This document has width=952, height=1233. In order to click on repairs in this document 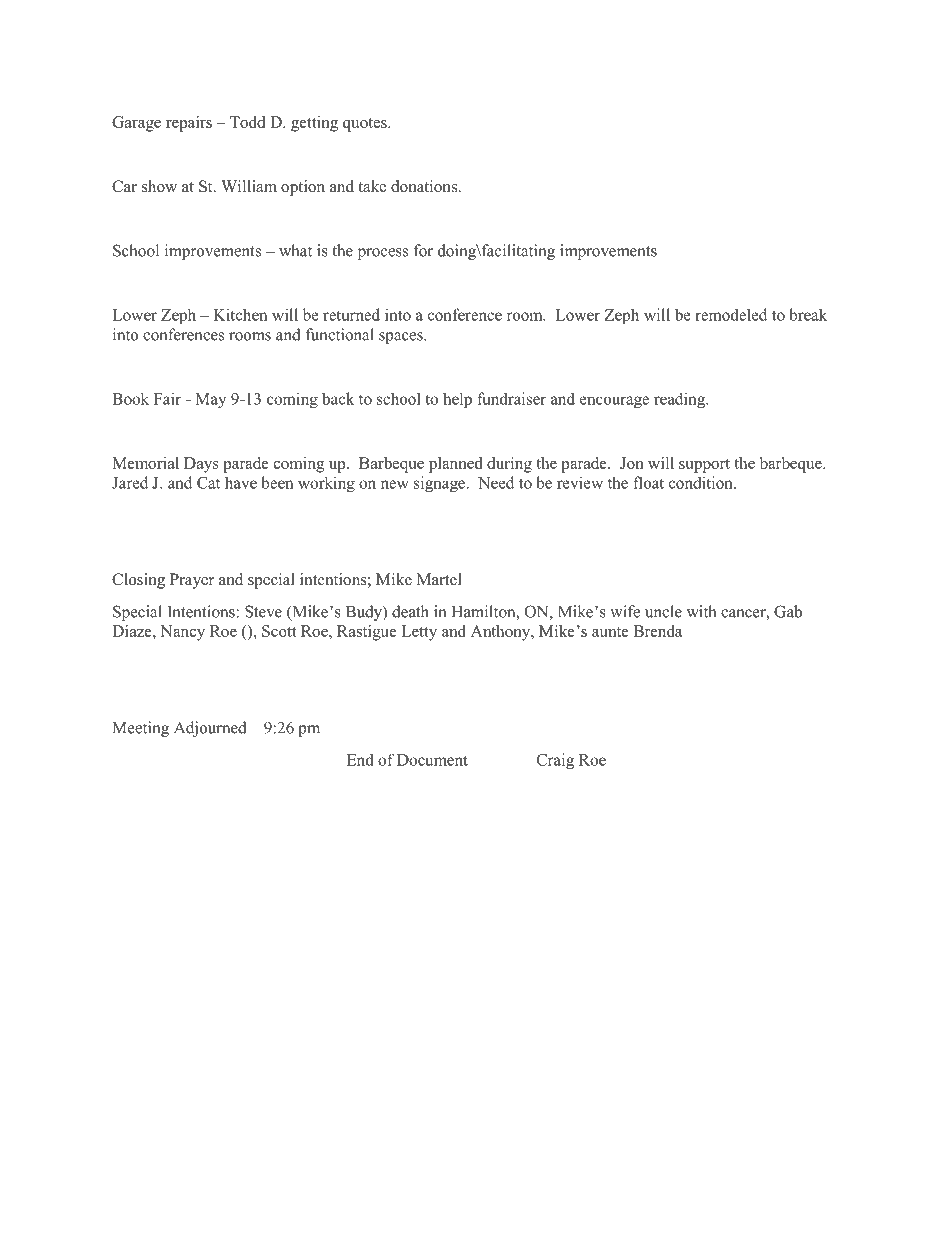, I will do `click(189, 124)`.
